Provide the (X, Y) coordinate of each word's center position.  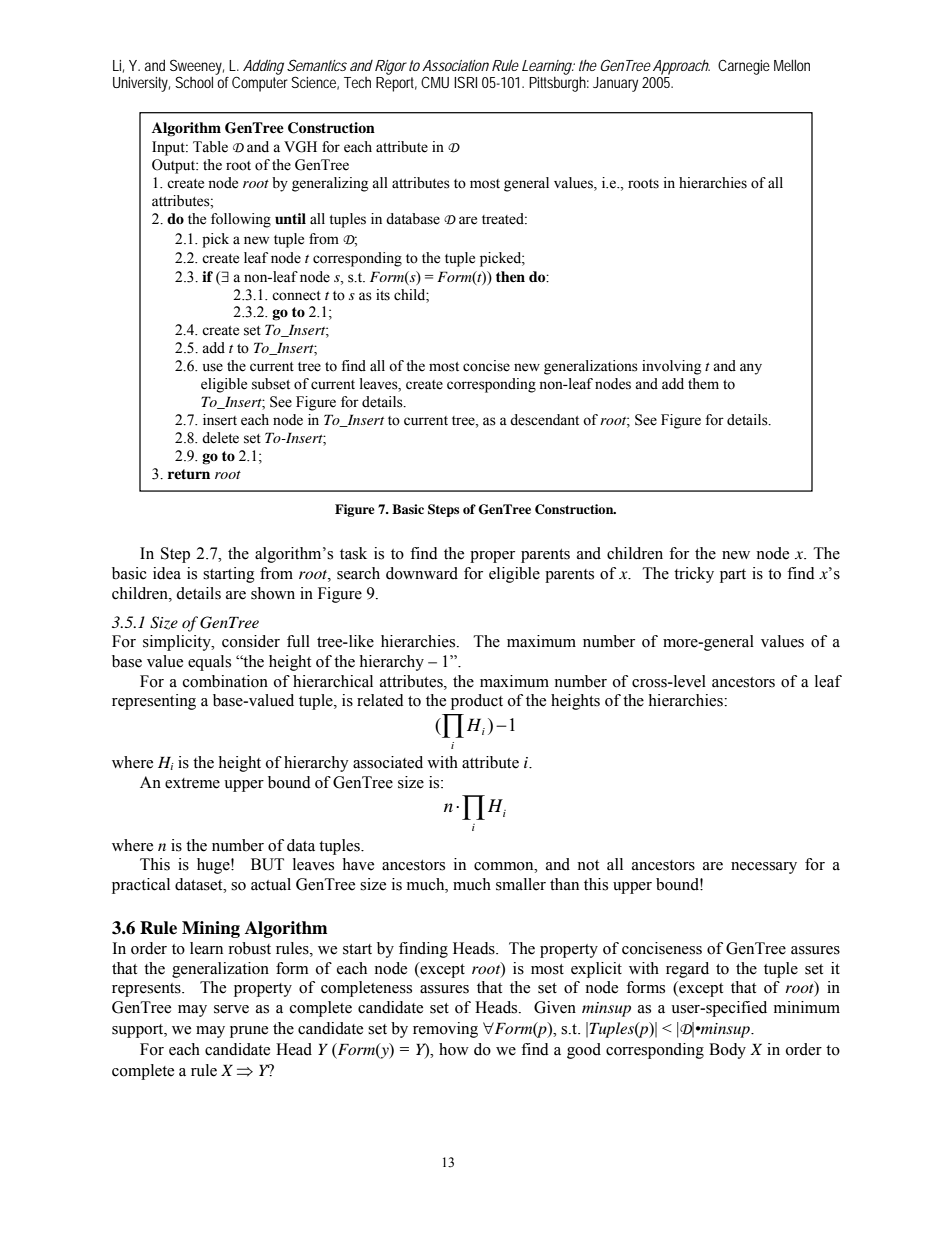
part (733, 576)
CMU (435, 82)
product (477, 702)
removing (445, 1030)
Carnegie (744, 67)
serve (231, 1009)
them (703, 384)
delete (220, 438)
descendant (544, 420)
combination (225, 681)
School (194, 82)
